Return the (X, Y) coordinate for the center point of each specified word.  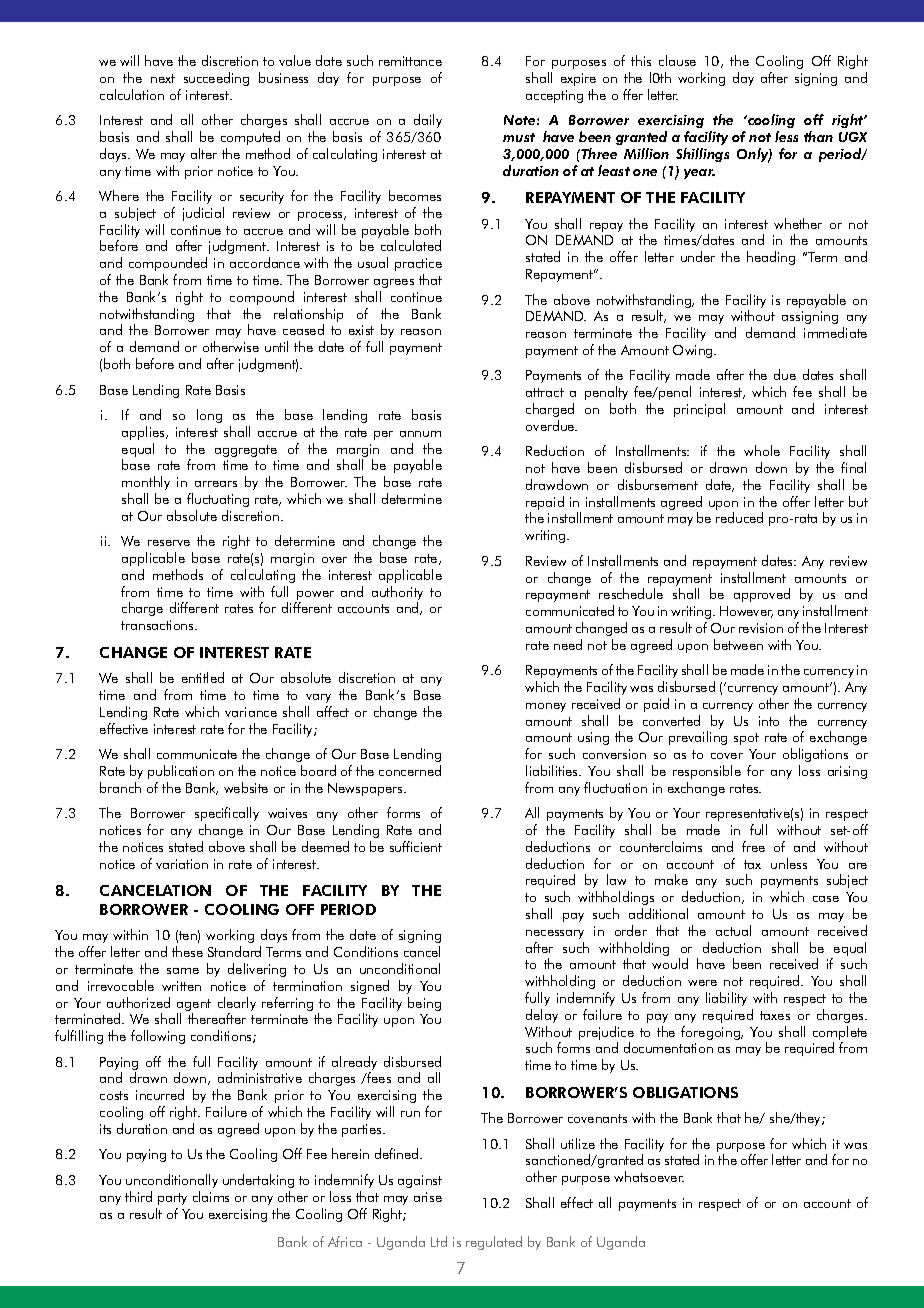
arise (428, 1197)
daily (428, 121)
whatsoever (649, 1176)
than (818, 136)
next (163, 78)
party (172, 1199)
